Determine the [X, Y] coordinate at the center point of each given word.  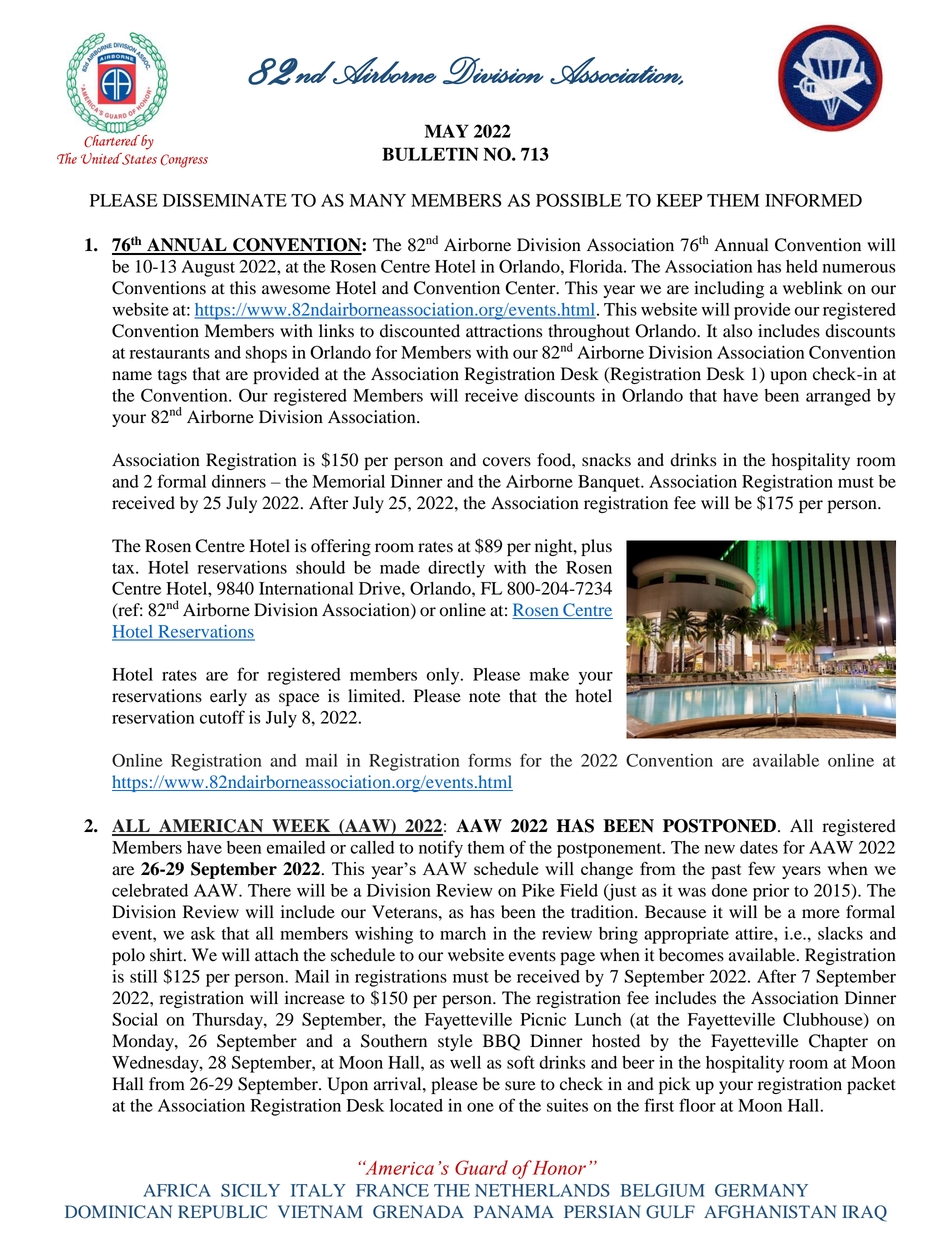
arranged [838, 397]
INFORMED [813, 200]
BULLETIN [430, 154]
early [228, 697]
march [463, 933]
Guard [481, 1167]
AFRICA [177, 1190]
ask [203, 933]
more [821, 914]
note [485, 697]
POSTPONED [719, 826]
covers [507, 462]
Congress [184, 161]
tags [172, 376]
